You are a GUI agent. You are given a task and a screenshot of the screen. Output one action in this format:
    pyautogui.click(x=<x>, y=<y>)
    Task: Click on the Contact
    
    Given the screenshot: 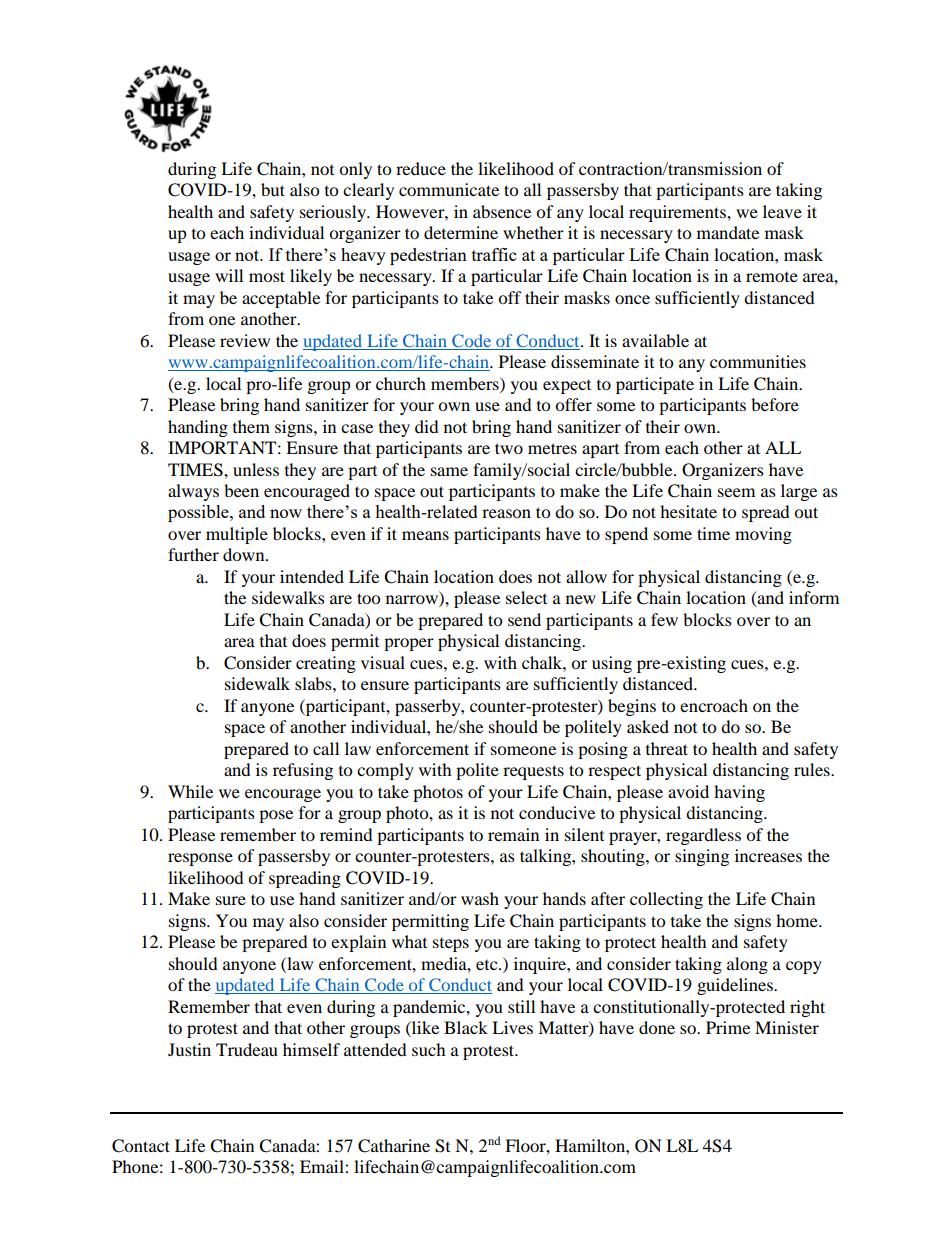 What is the action you would take?
    pyautogui.click(x=141, y=1146)
